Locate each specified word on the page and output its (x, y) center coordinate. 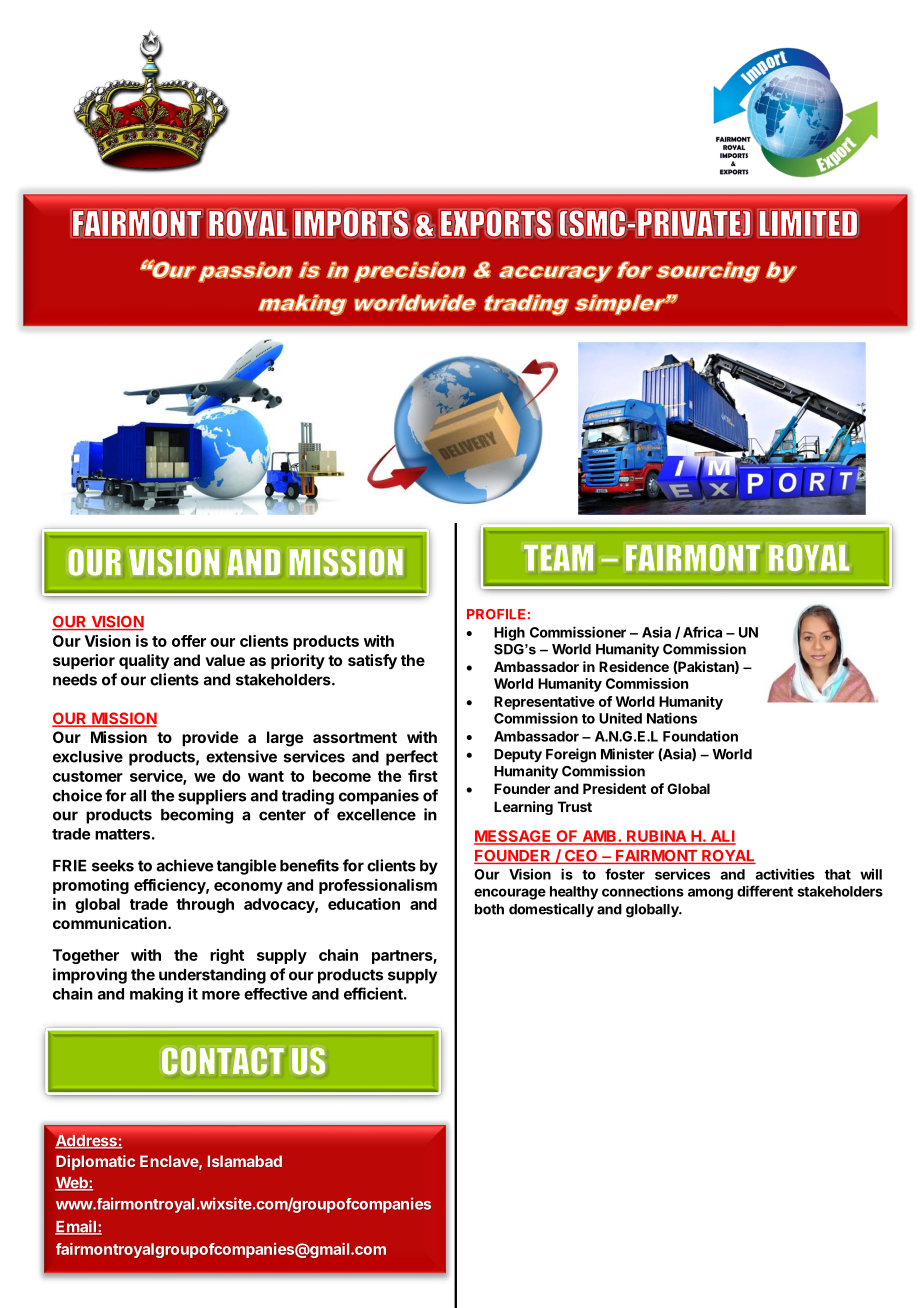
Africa (702, 632)
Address (87, 1142)
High (509, 633)
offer (189, 641)
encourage (510, 894)
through (205, 905)
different (765, 891)
